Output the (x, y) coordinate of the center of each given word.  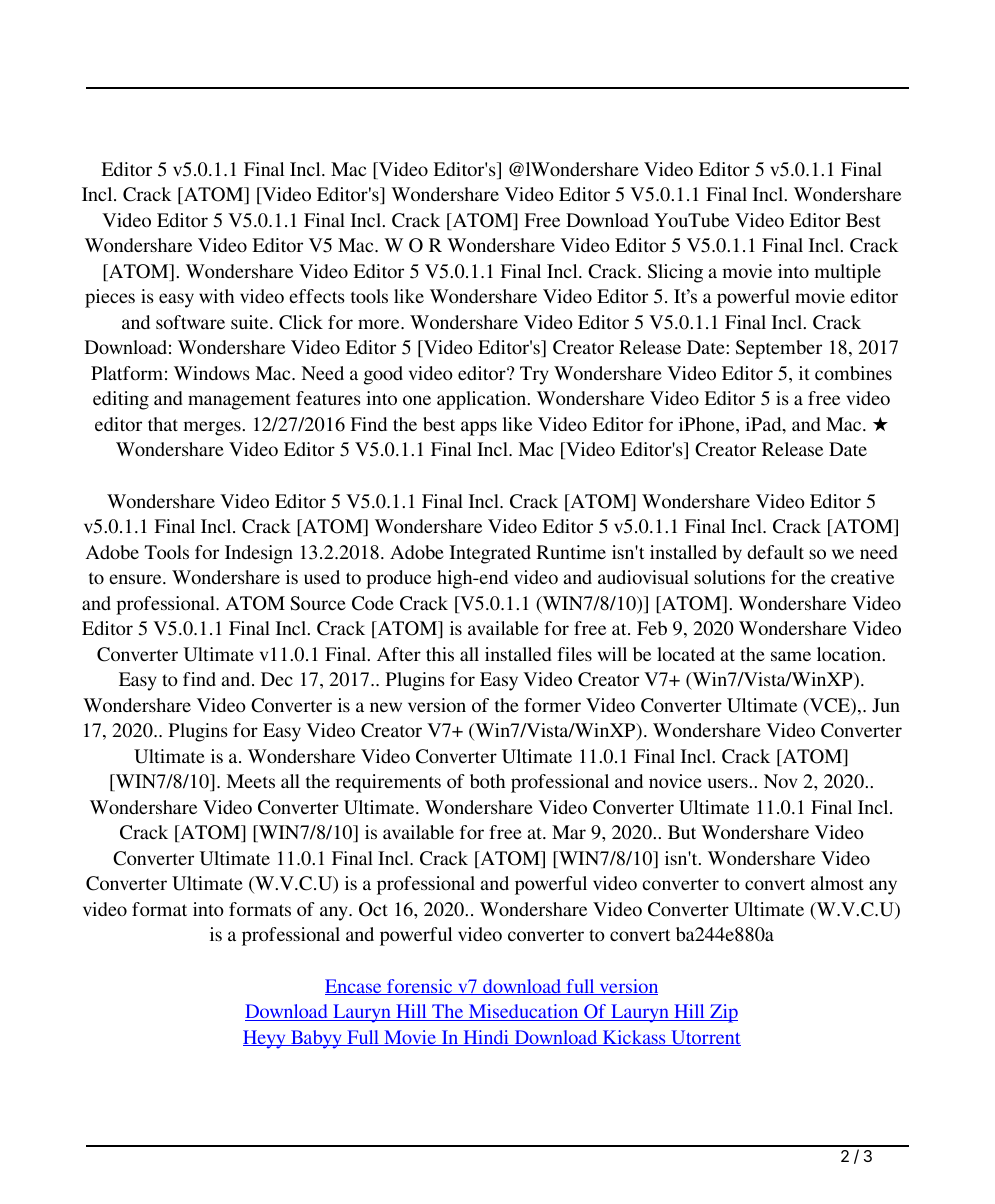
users (728, 783)
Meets (250, 781)
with (216, 296)
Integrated (490, 554)
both (487, 781)
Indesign (259, 554)
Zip (723, 1013)
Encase (354, 987)
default (775, 552)
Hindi (486, 1038)
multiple (848, 273)
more (380, 324)
